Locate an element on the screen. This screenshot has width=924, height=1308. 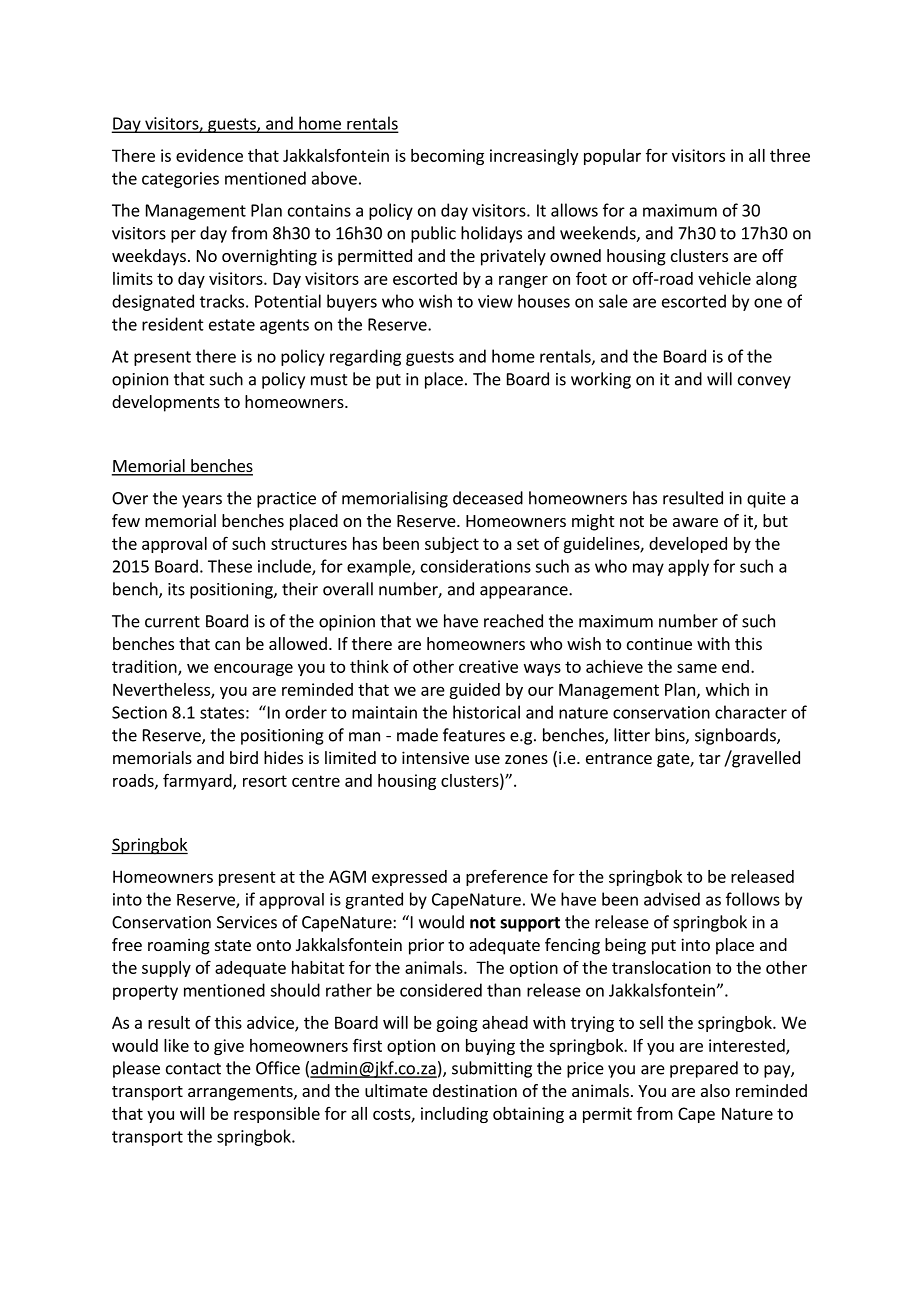
contact is located at coordinates (193, 1069).
